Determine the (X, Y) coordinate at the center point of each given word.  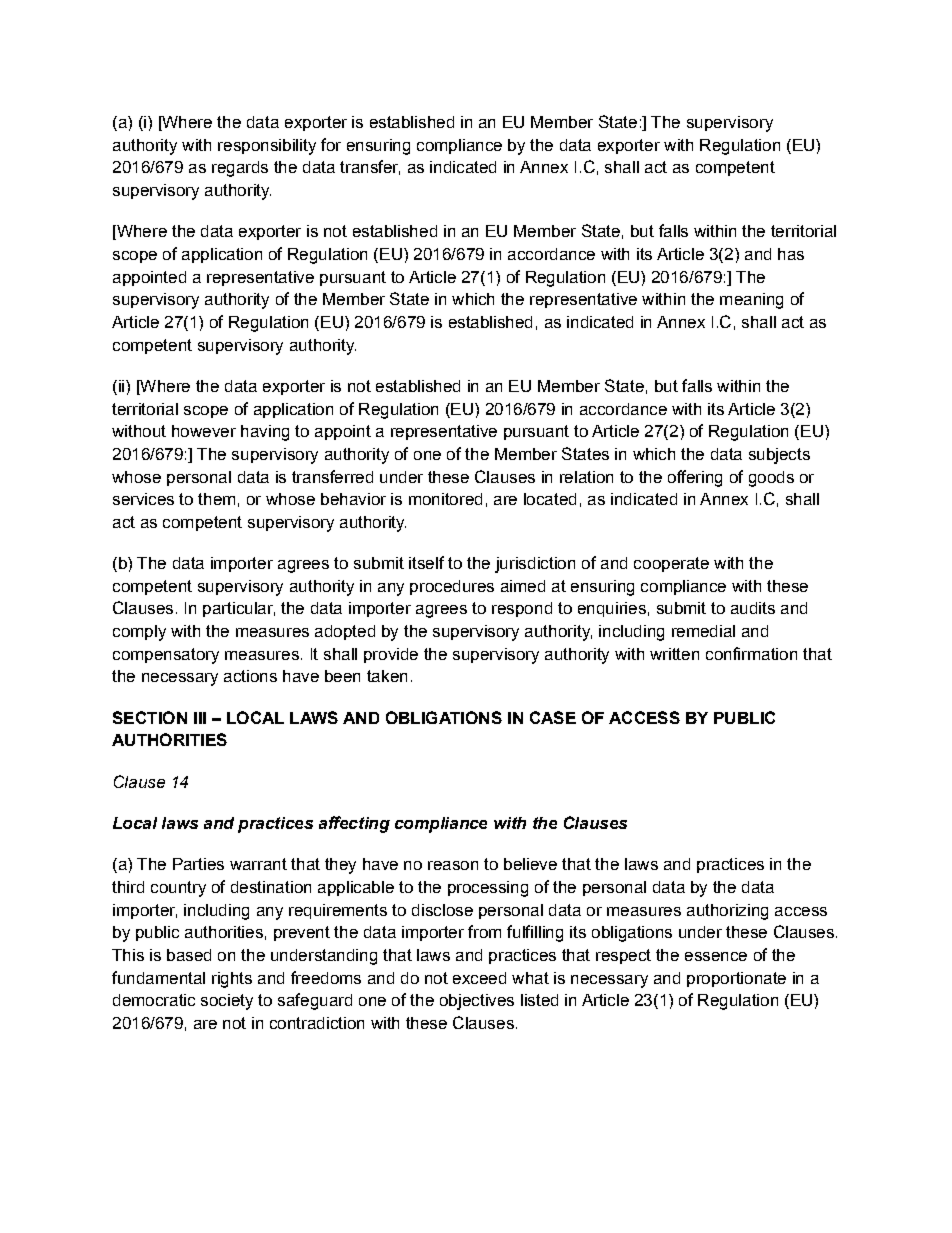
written (674, 654)
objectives (477, 1002)
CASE (553, 717)
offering (695, 478)
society (227, 1002)
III (200, 718)
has (791, 254)
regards (240, 169)
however (204, 431)
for (331, 144)
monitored (445, 499)
